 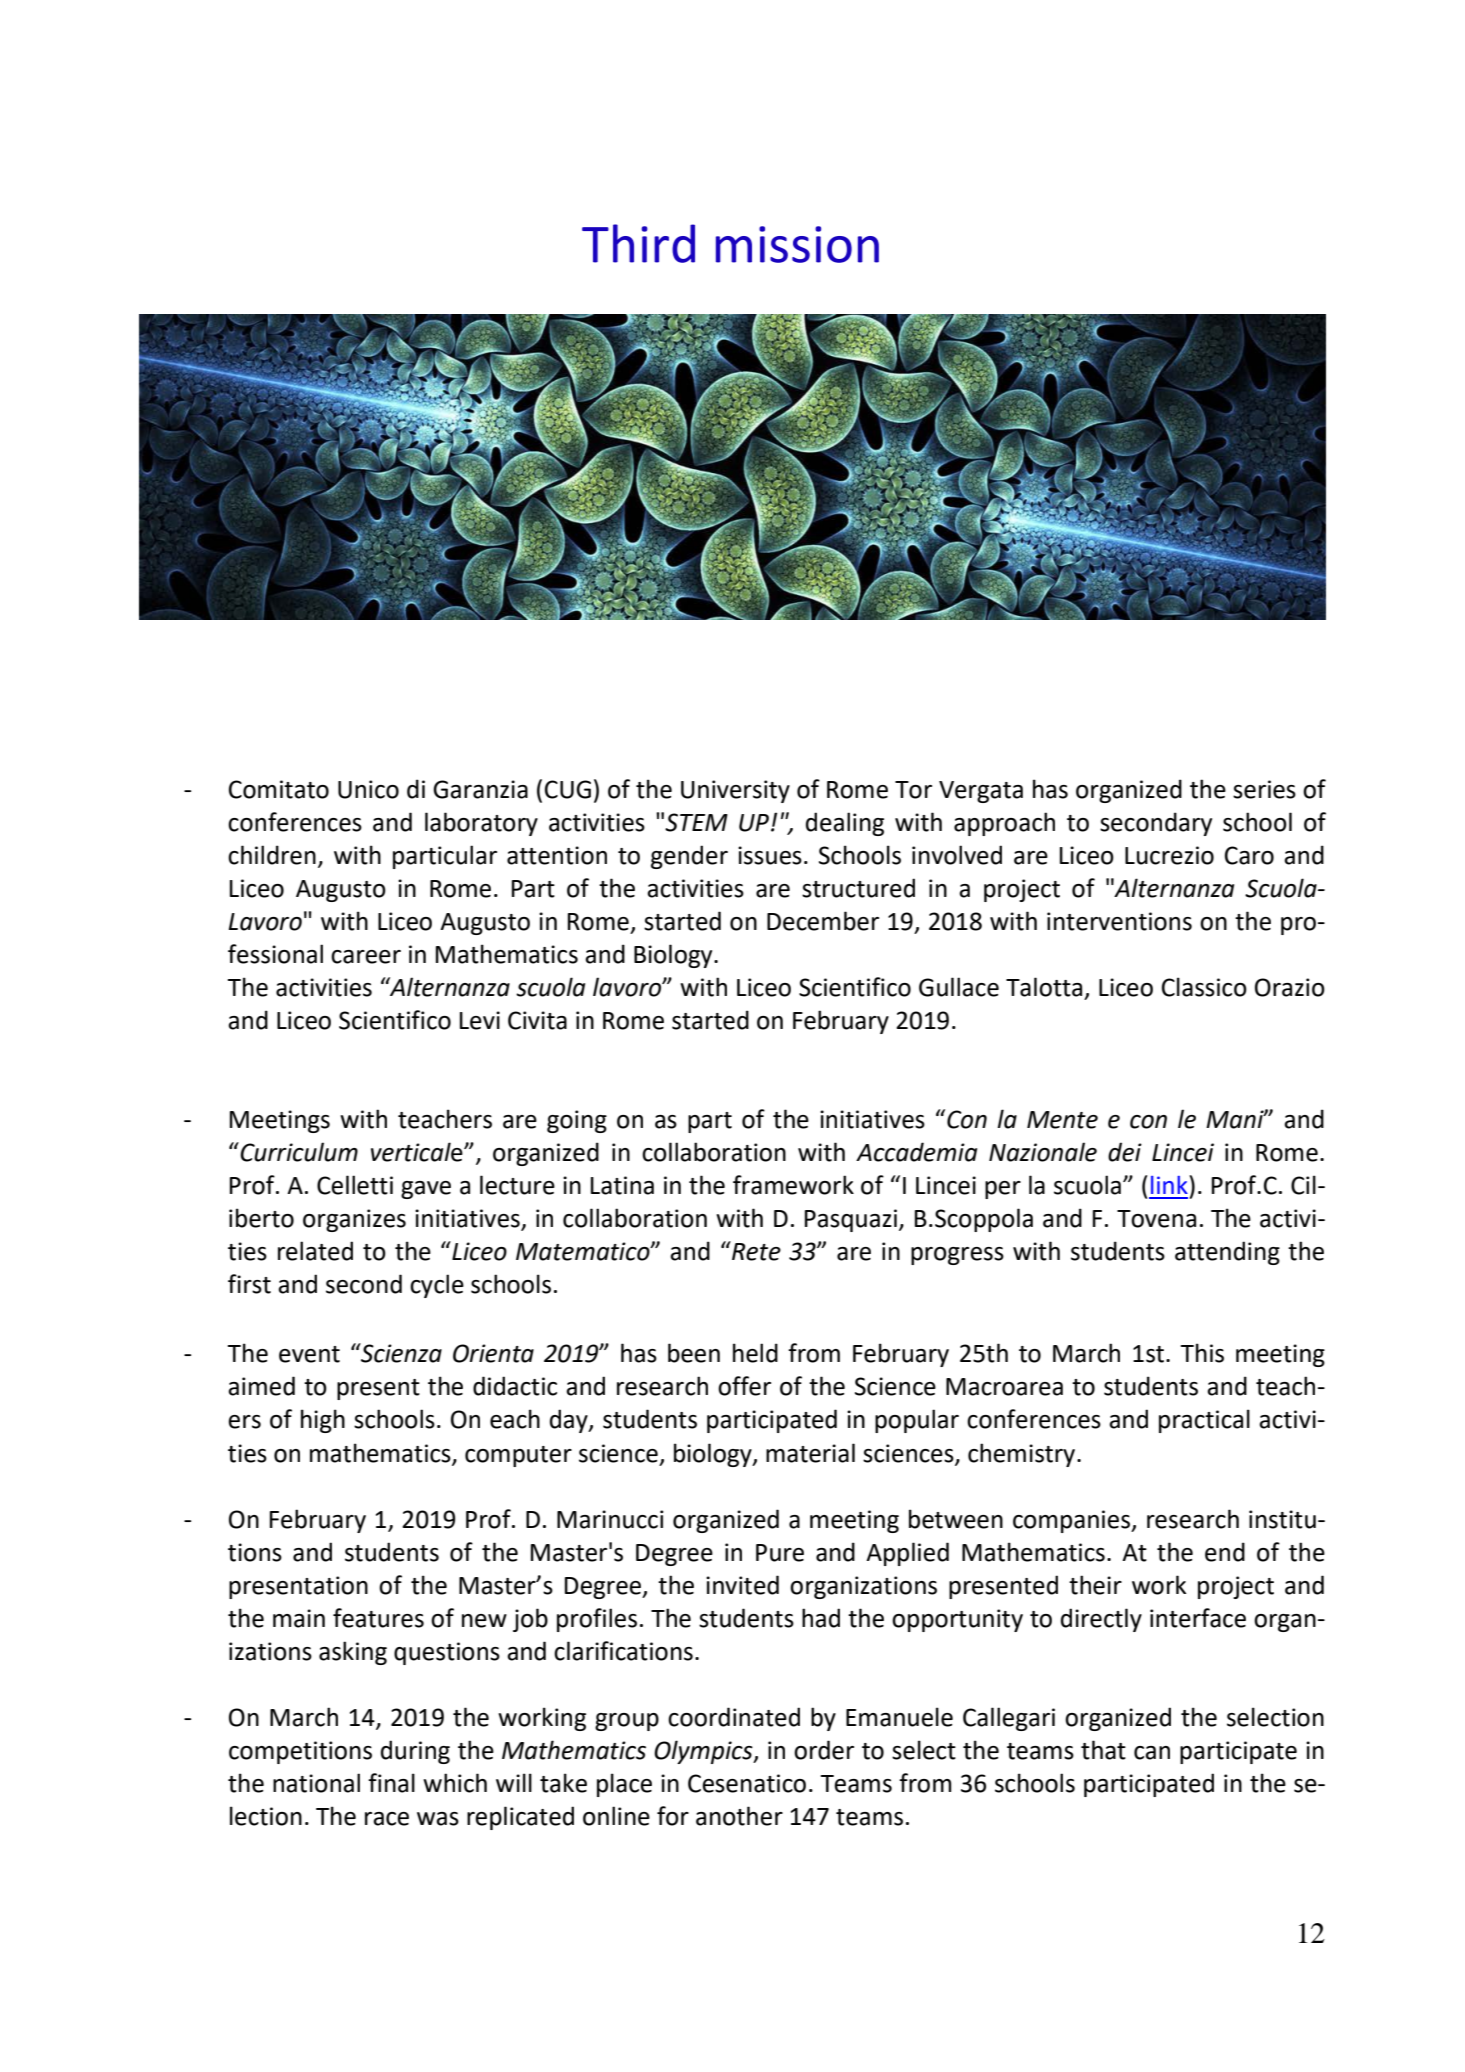 I want to click on Mente, so click(x=1062, y=1120).
